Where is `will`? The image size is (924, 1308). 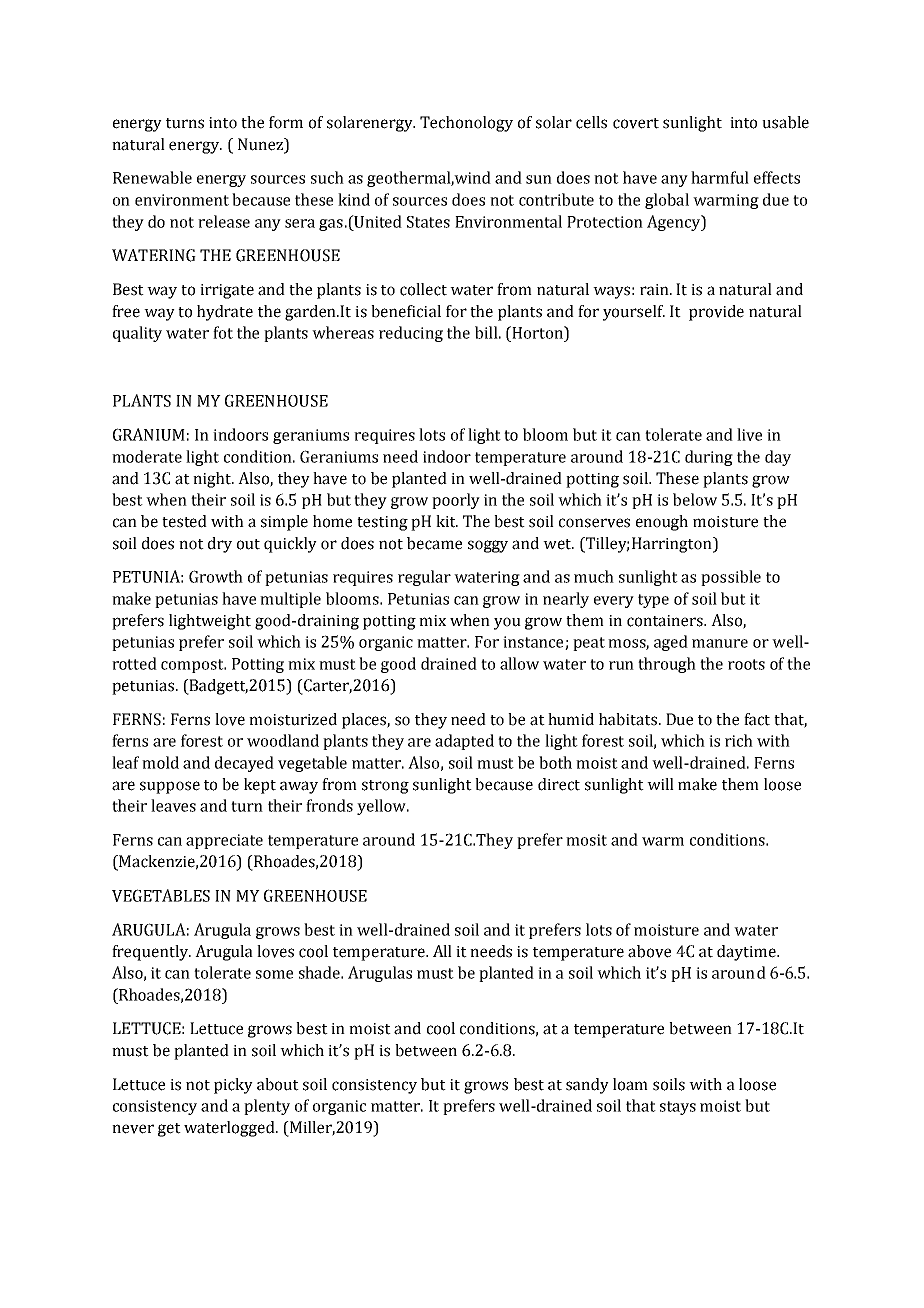
will is located at coordinates (660, 784).
